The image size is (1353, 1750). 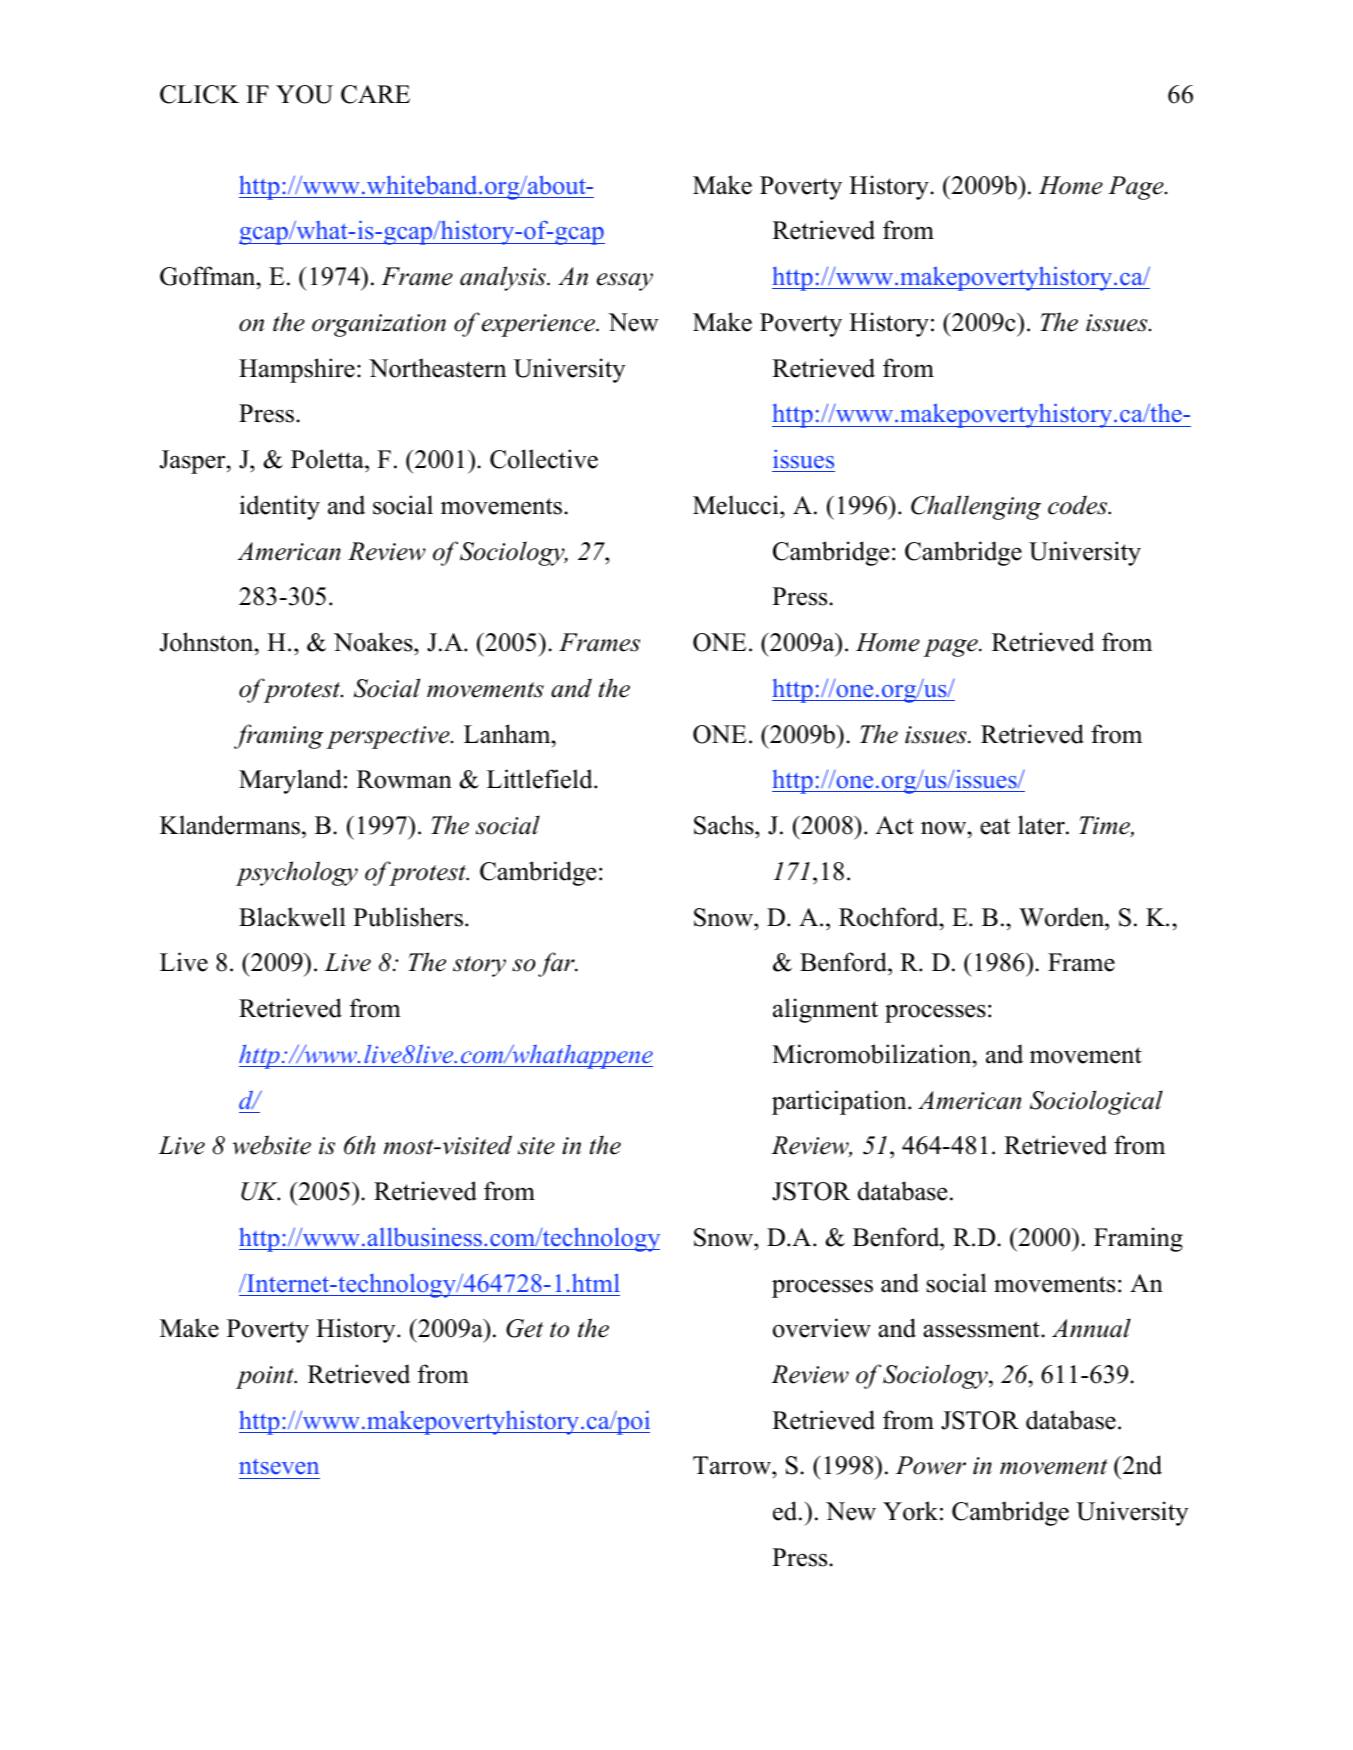 What do you see at coordinates (304, 94) in the image?
I see `YOU` at bounding box center [304, 94].
